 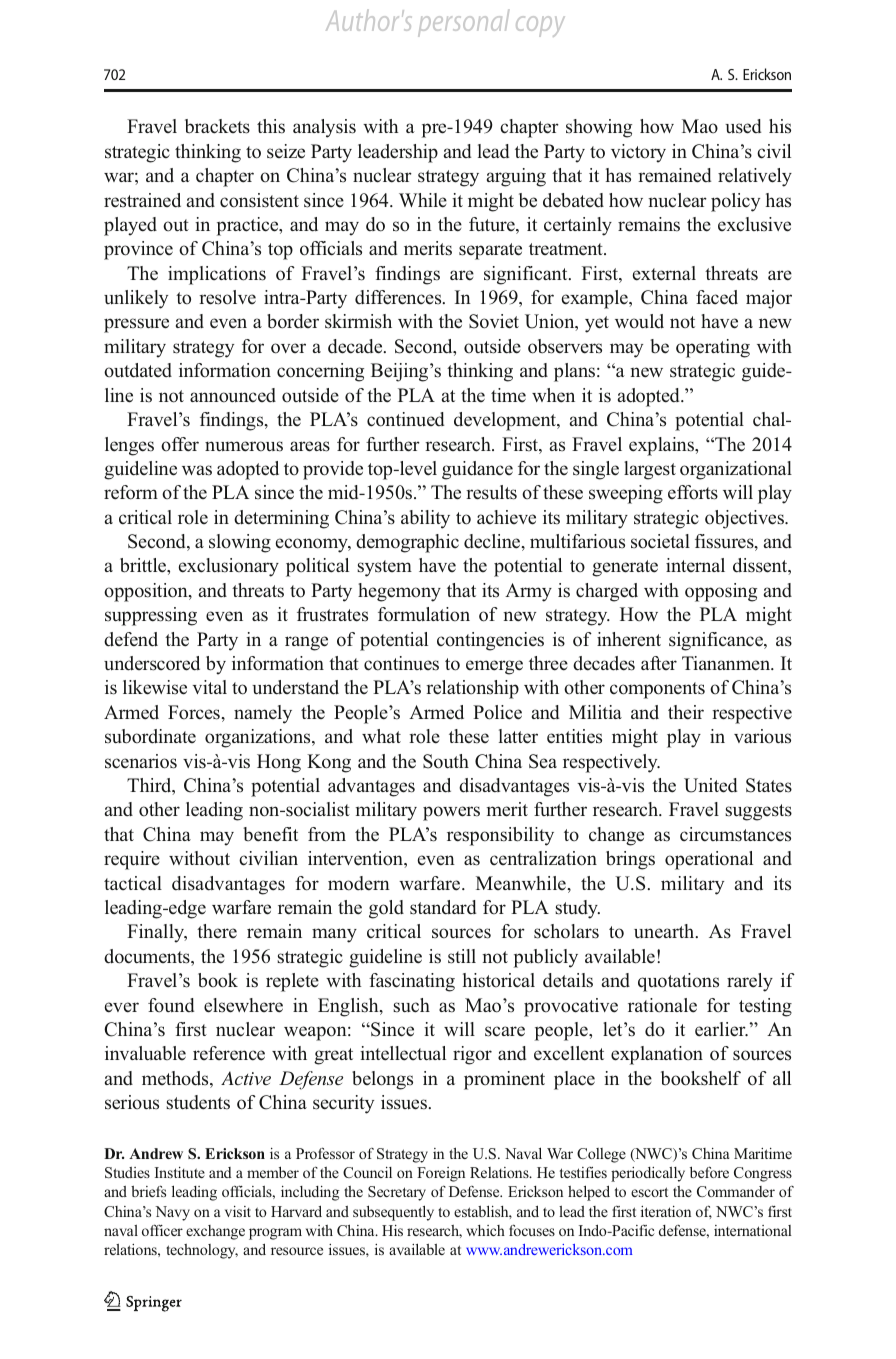 What do you see at coordinates (451, 813) in the page?
I see `powers` at bounding box center [451, 813].
